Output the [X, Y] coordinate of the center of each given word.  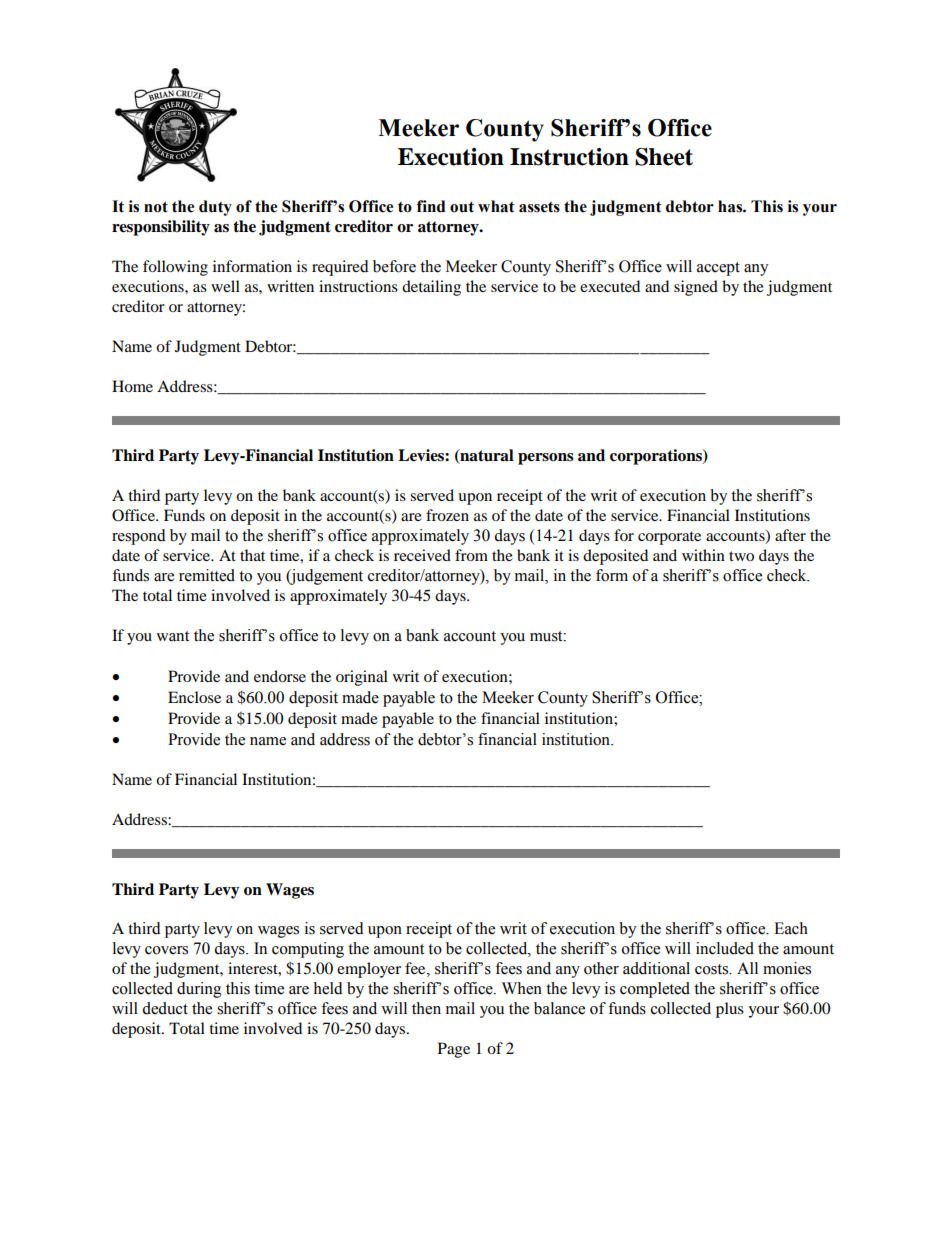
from [471, 555]
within [703, 555]
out [462, 207]
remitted [207, 575]
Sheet [664, 157]
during [199, 990]
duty [215, 208]
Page [454, 1050]
